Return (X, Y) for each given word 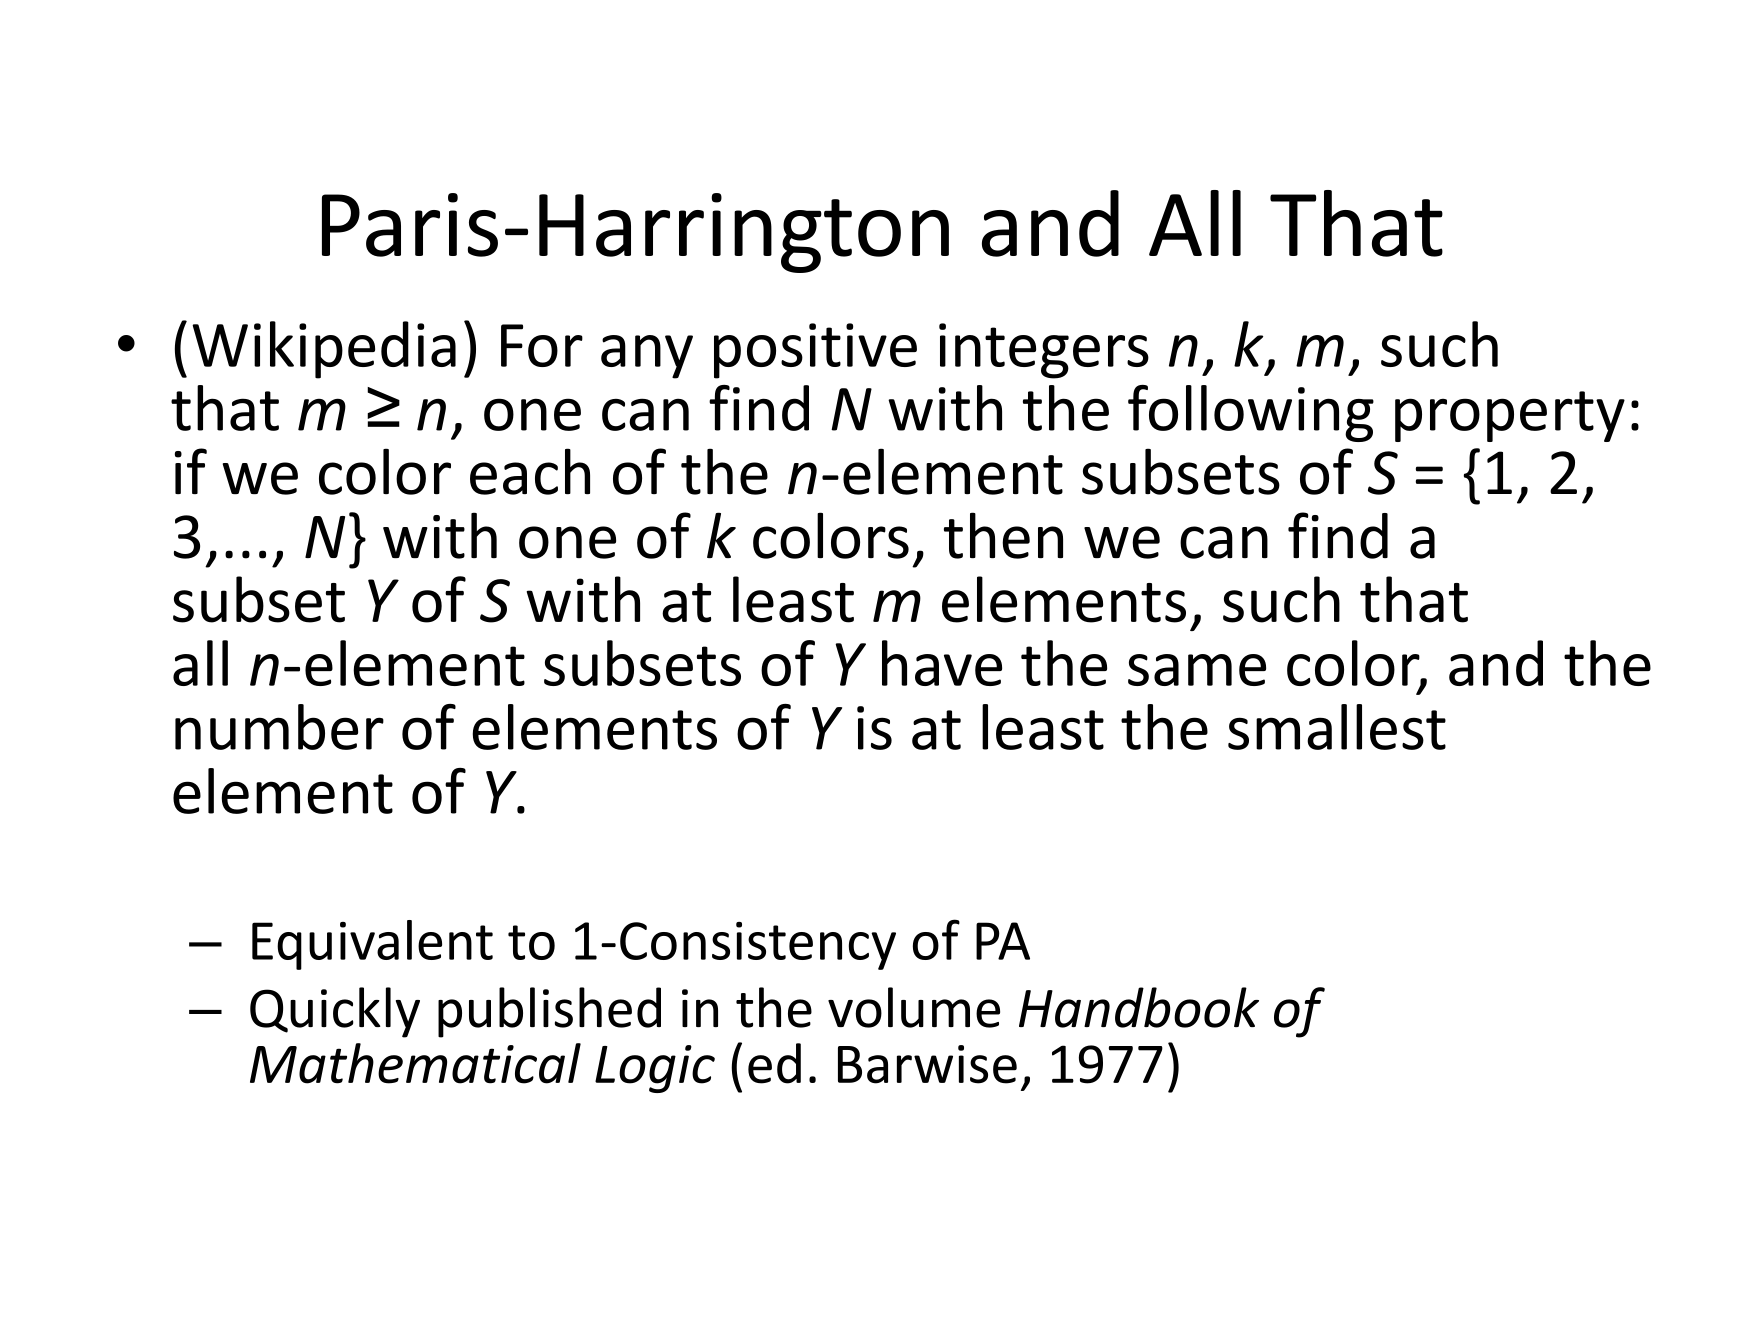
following (1251, 413)
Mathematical (415, 1063)
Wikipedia (324, 350)
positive (815, 351)
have (942, 663)
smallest (1337, 727)
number (279, 727)
